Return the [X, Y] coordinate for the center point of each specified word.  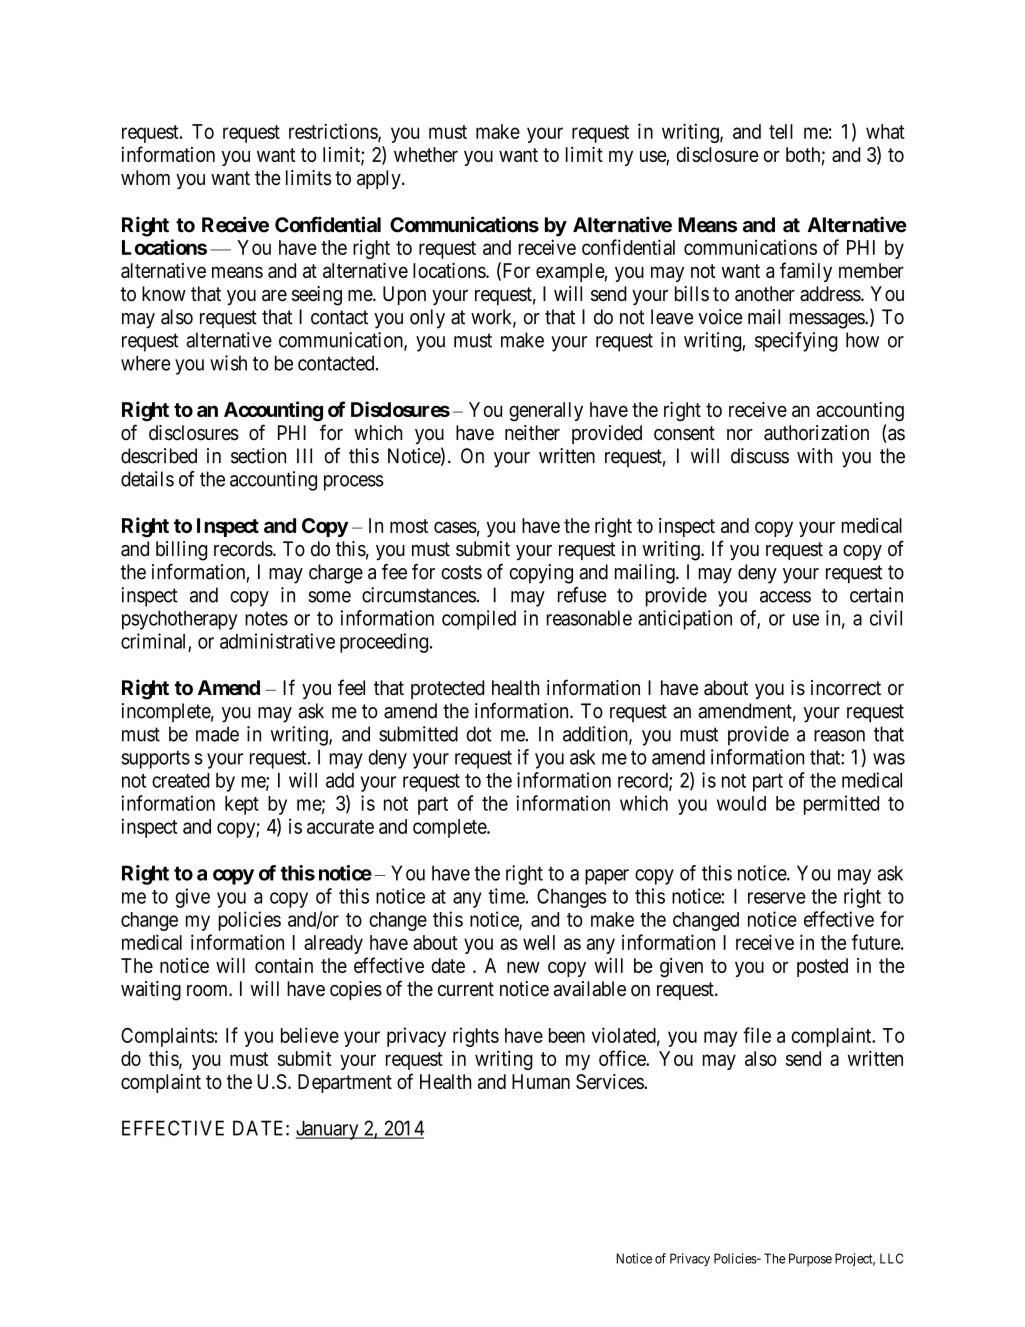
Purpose [810, 1259]
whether [426, 154]
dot [479, 734]
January [328, 1130]
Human [541, 1081]
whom [145, 178]
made [217, 734]
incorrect [846, 688]
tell [781, 131]
